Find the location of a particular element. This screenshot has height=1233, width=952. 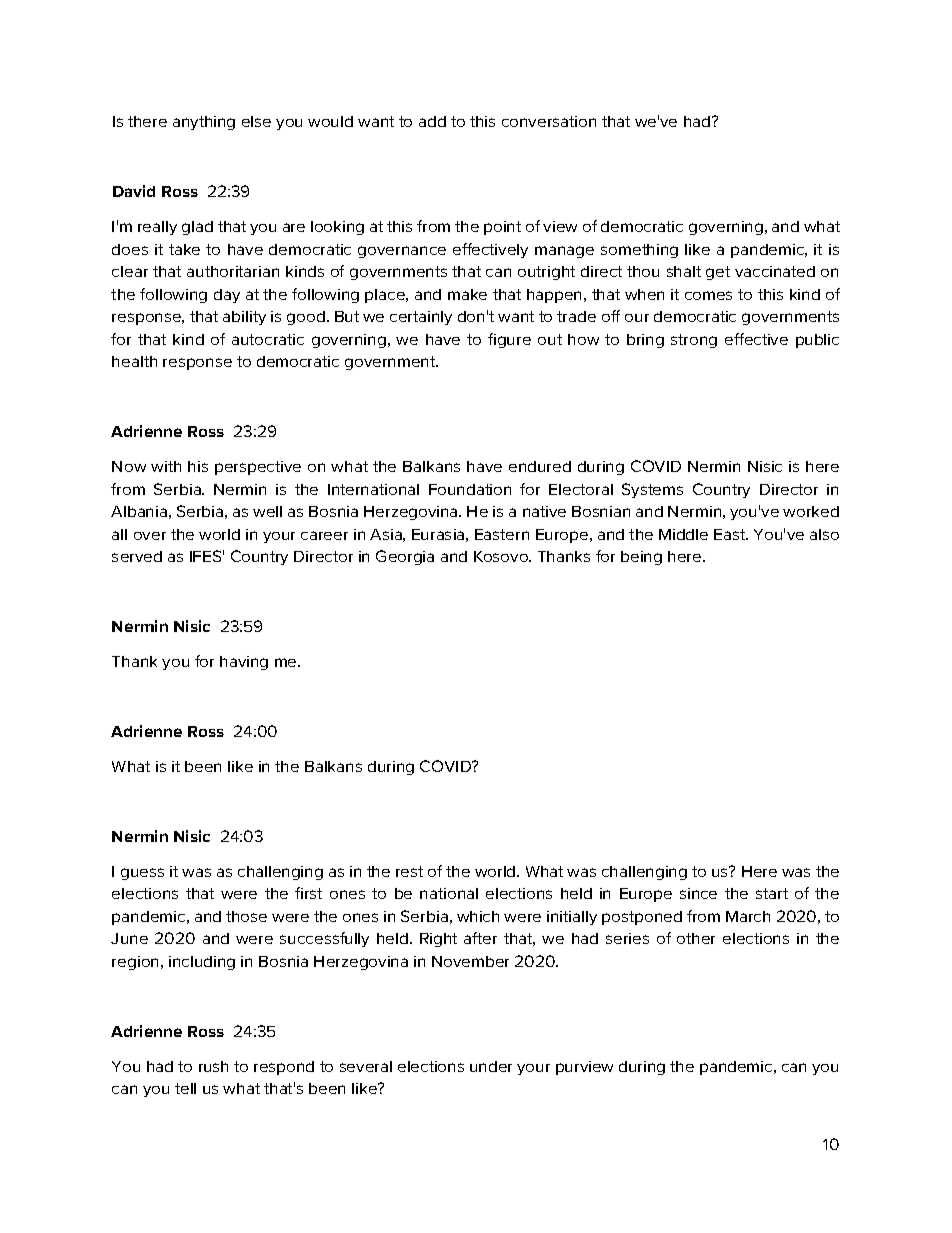

having is located at coordinates (244, 663).
